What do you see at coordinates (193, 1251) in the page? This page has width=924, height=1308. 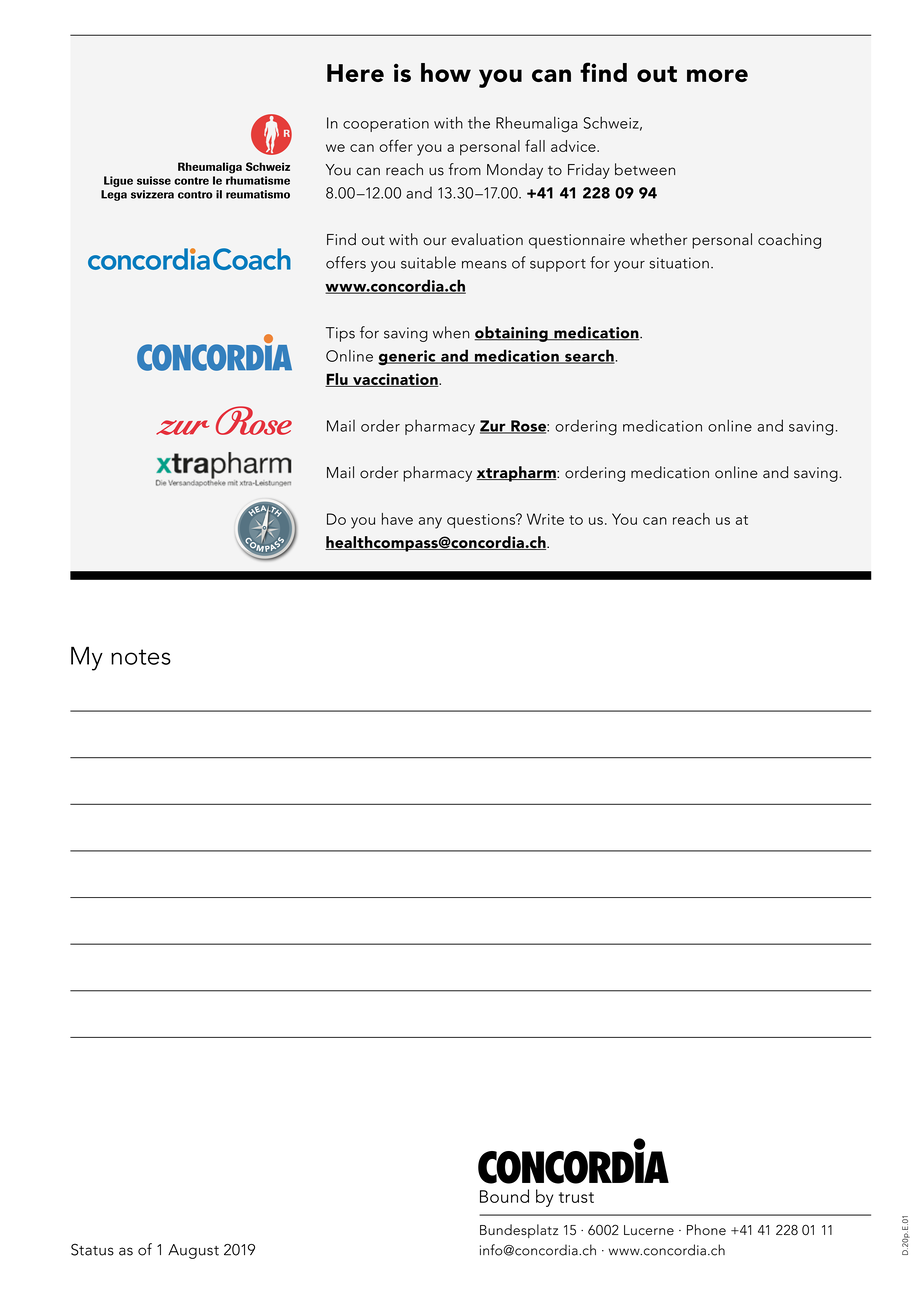 I see `August` at bounding box center [193, 1251].
